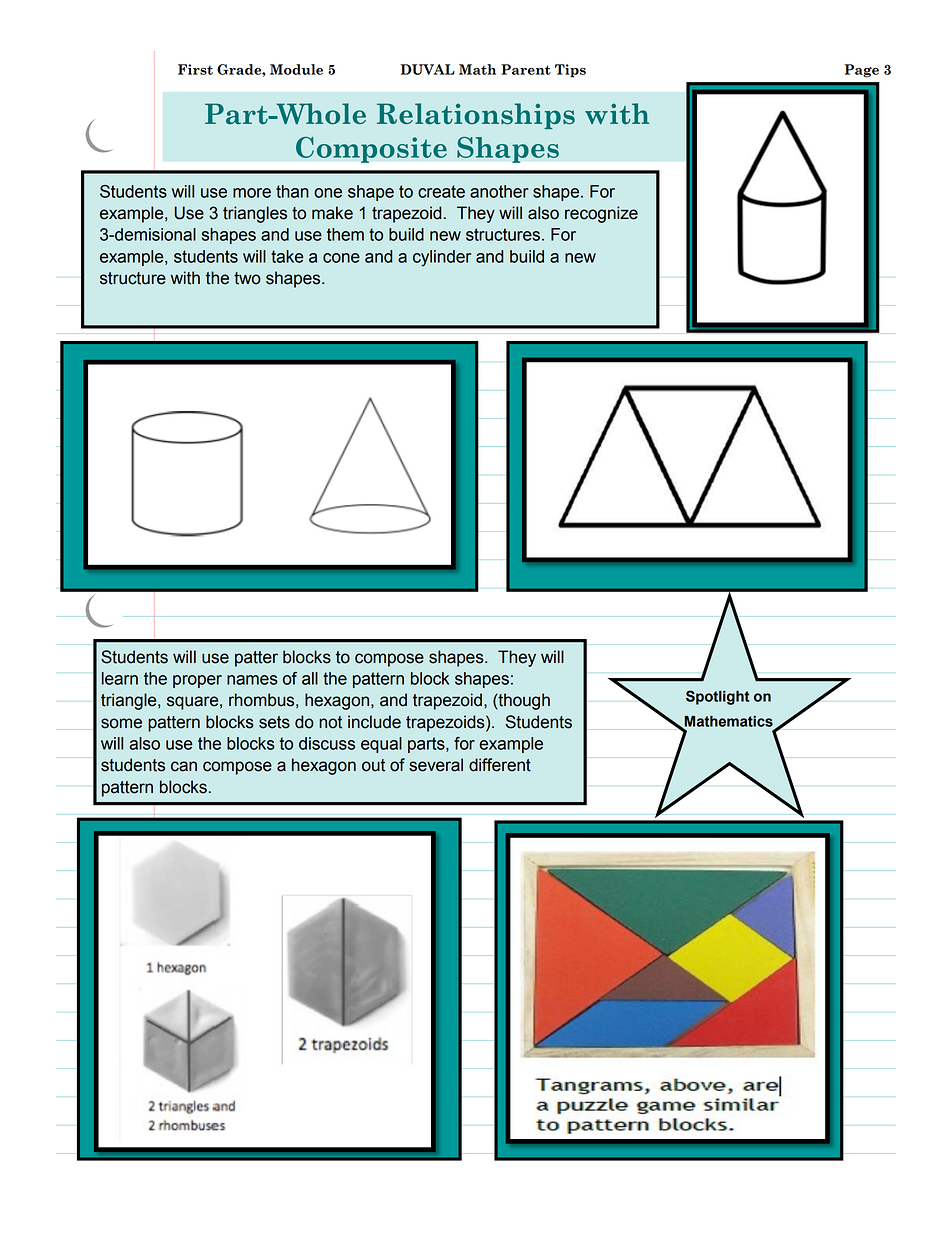 The image size is (952, 1233). What do you see at coordinates (862, 71) in the screenshot?
I see `Page` at bounding box center [862, 71].
